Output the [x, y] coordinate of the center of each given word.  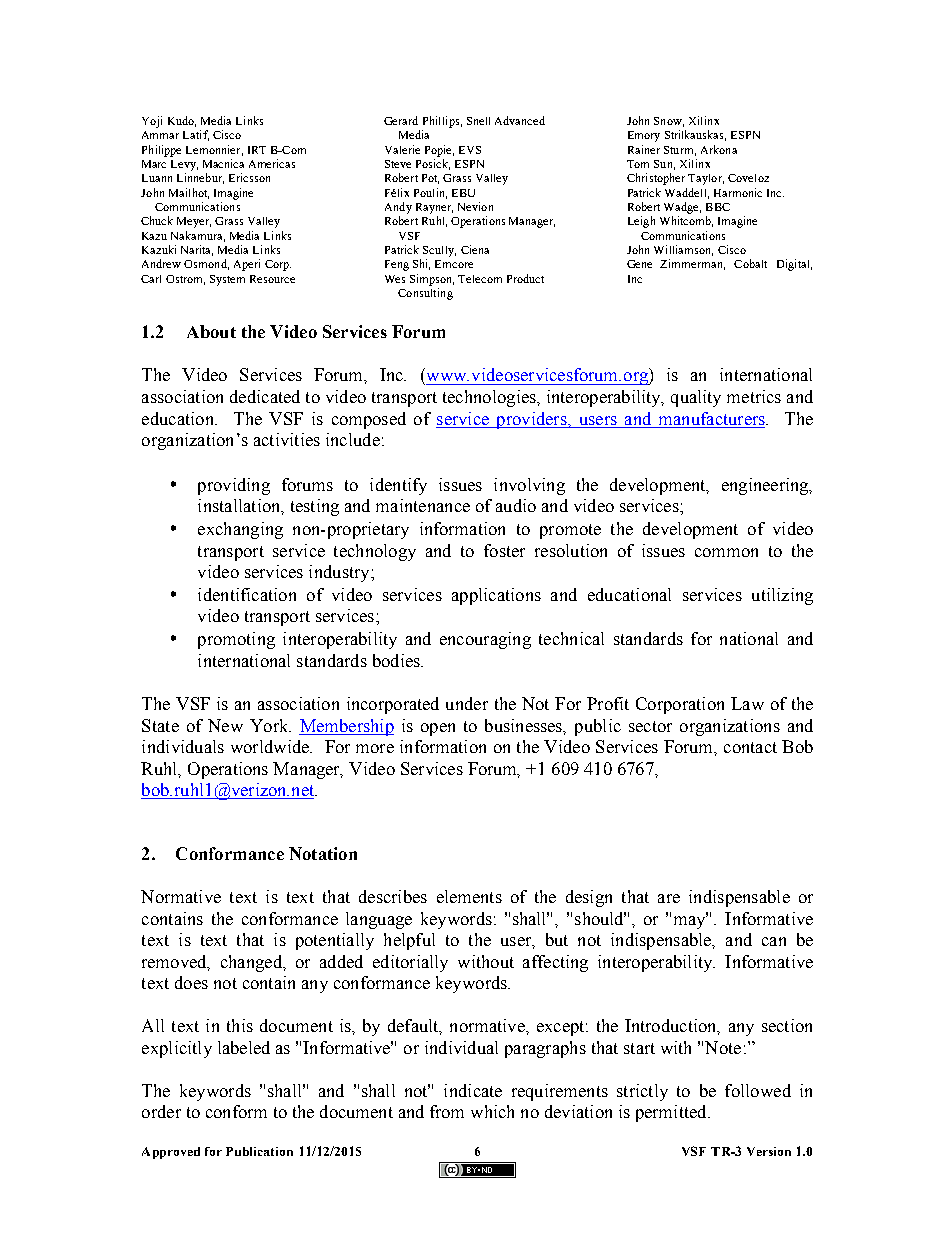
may [691, 921]
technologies [490, 398]
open [438, 729]
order [161, 1111]
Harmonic [738, 192]
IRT [257, 150]
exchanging [240, 530]
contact [750, 747]
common [726, 552]
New [225, 725]
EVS [470, 150]
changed [253, 963]
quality [696, 398]
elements [469, 896]
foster [504, 550]
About [211, 331]
